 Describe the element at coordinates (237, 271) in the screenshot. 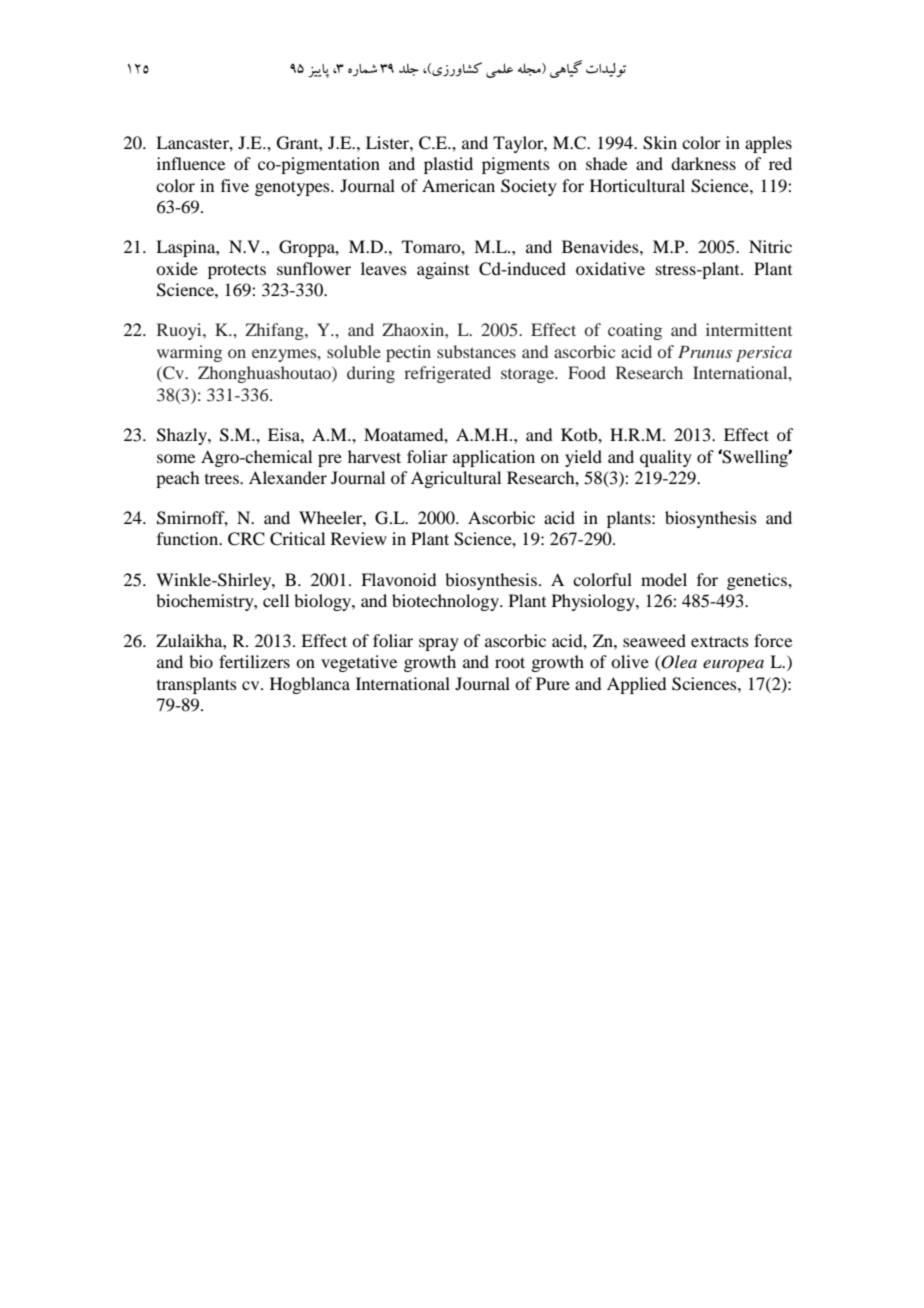

I see `protects` at that location.
